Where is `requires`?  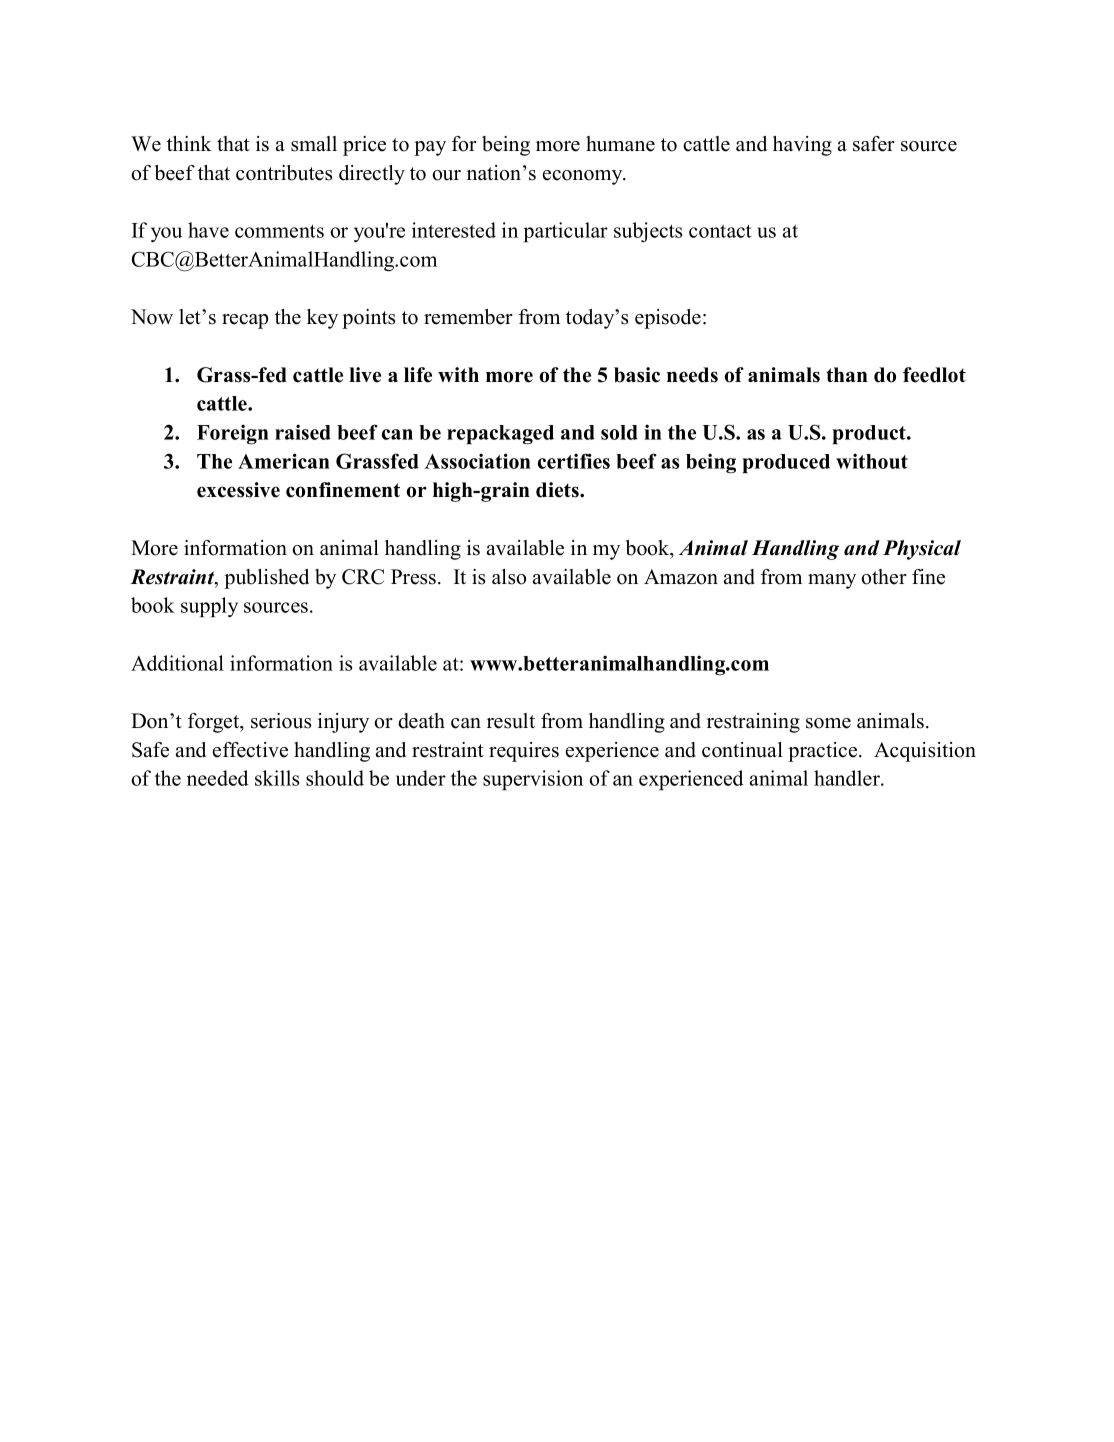 requires is located at coordinates (524, 752).
